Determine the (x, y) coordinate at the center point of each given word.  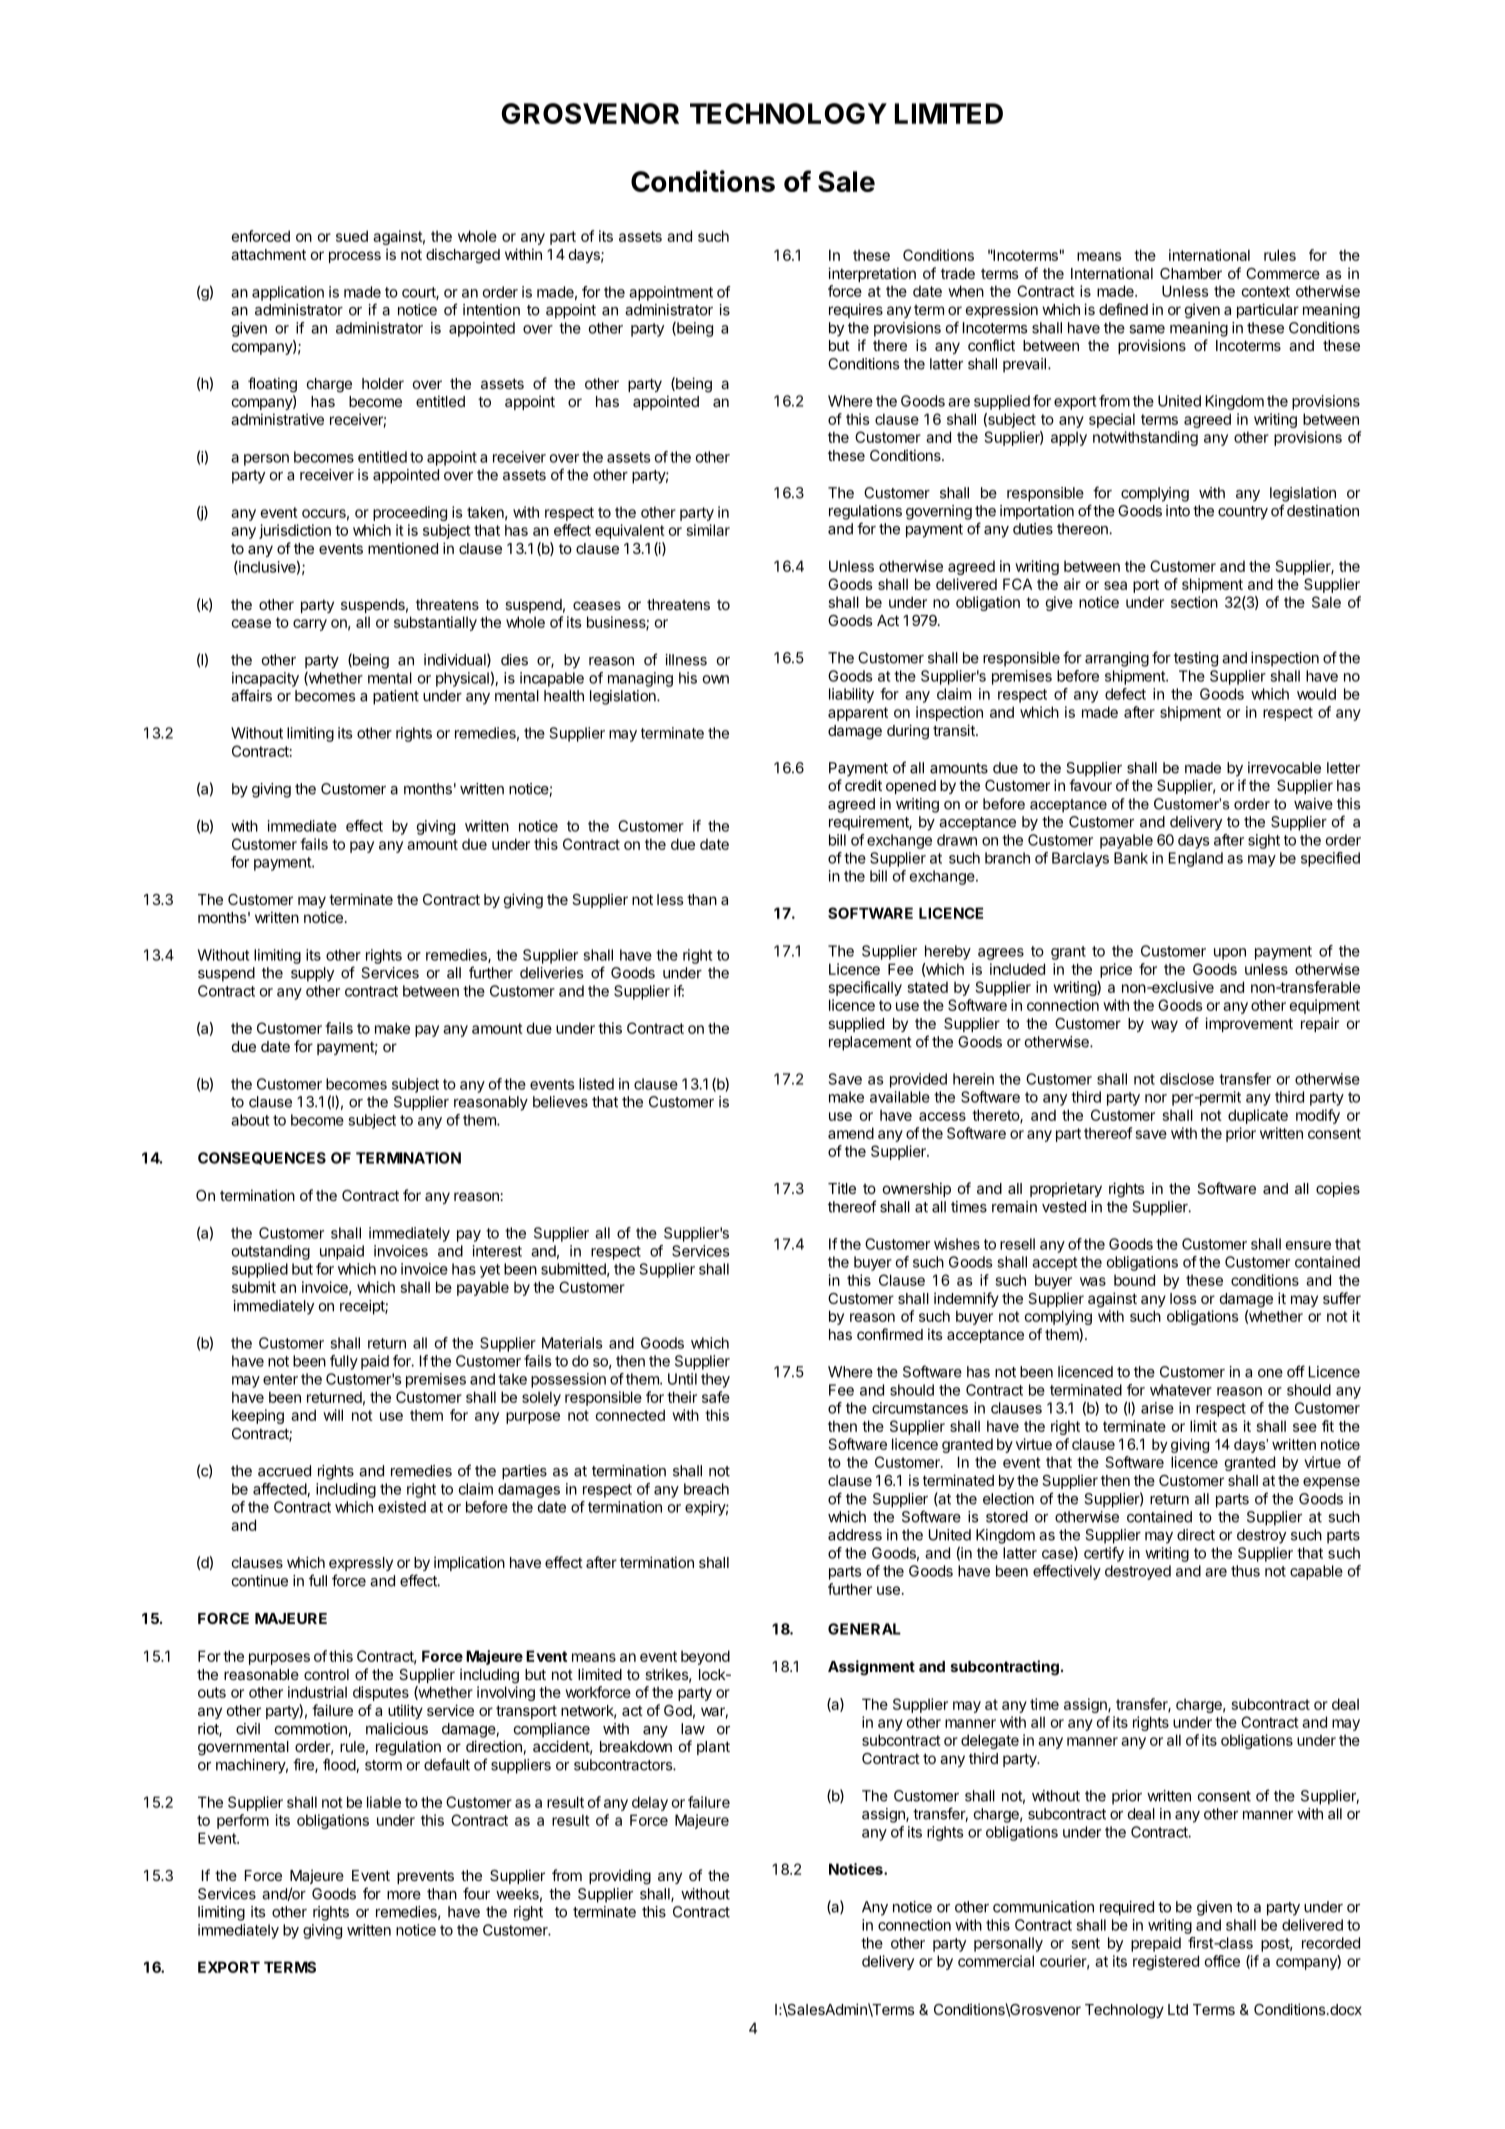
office (1222, 1961)
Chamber (1191, 273)
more (404, 1895)
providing (620, 1877)
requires (856, 310)
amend (851, 1133)
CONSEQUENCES (262, 1158)
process (355, 257)
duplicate (1258, 1116)
